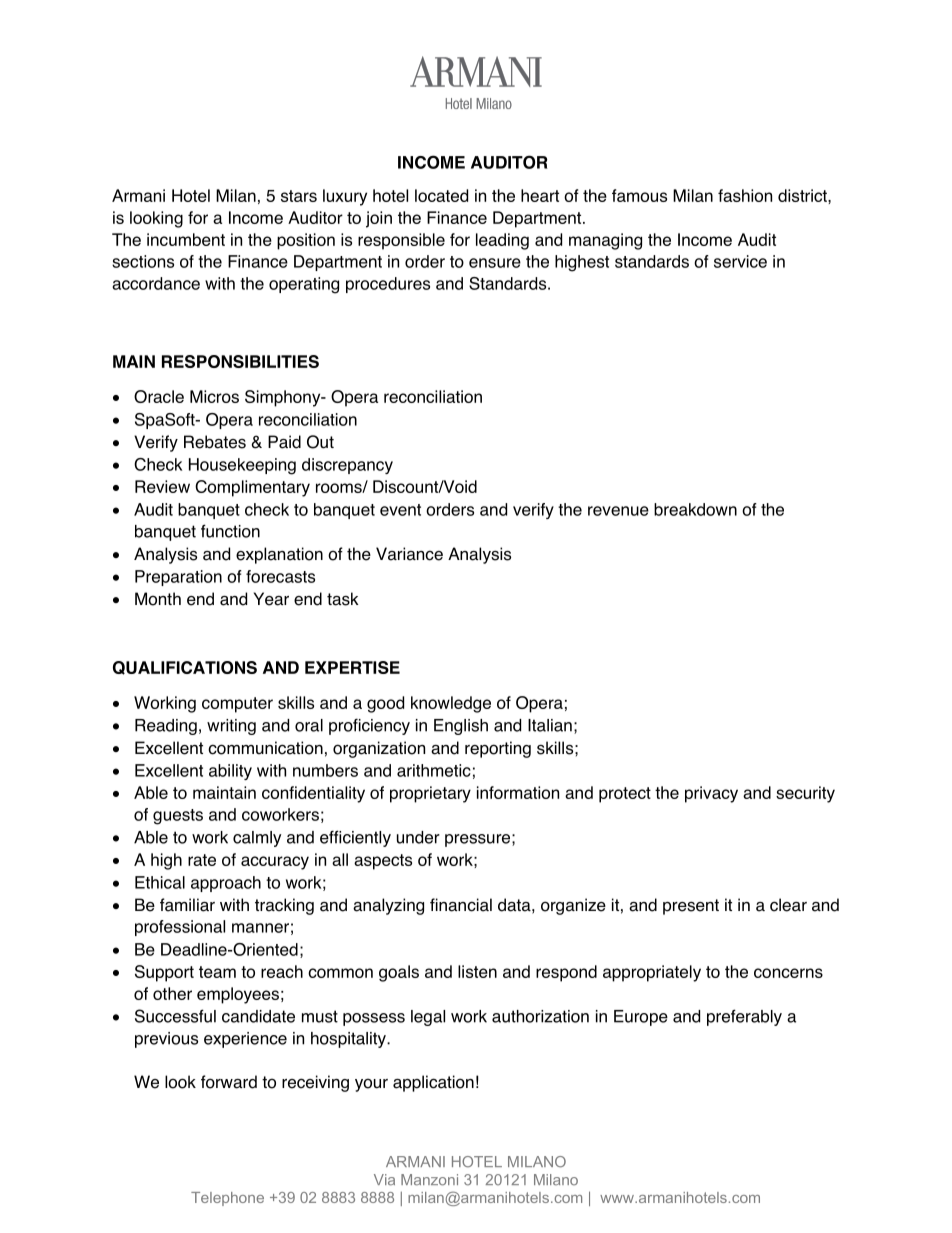 Image resolution: width=952 pixels, height=1233 pixels. What do you see at coordinates (418, 837) in the screenshot?
I see `under` at bounding box center [418, 837].
